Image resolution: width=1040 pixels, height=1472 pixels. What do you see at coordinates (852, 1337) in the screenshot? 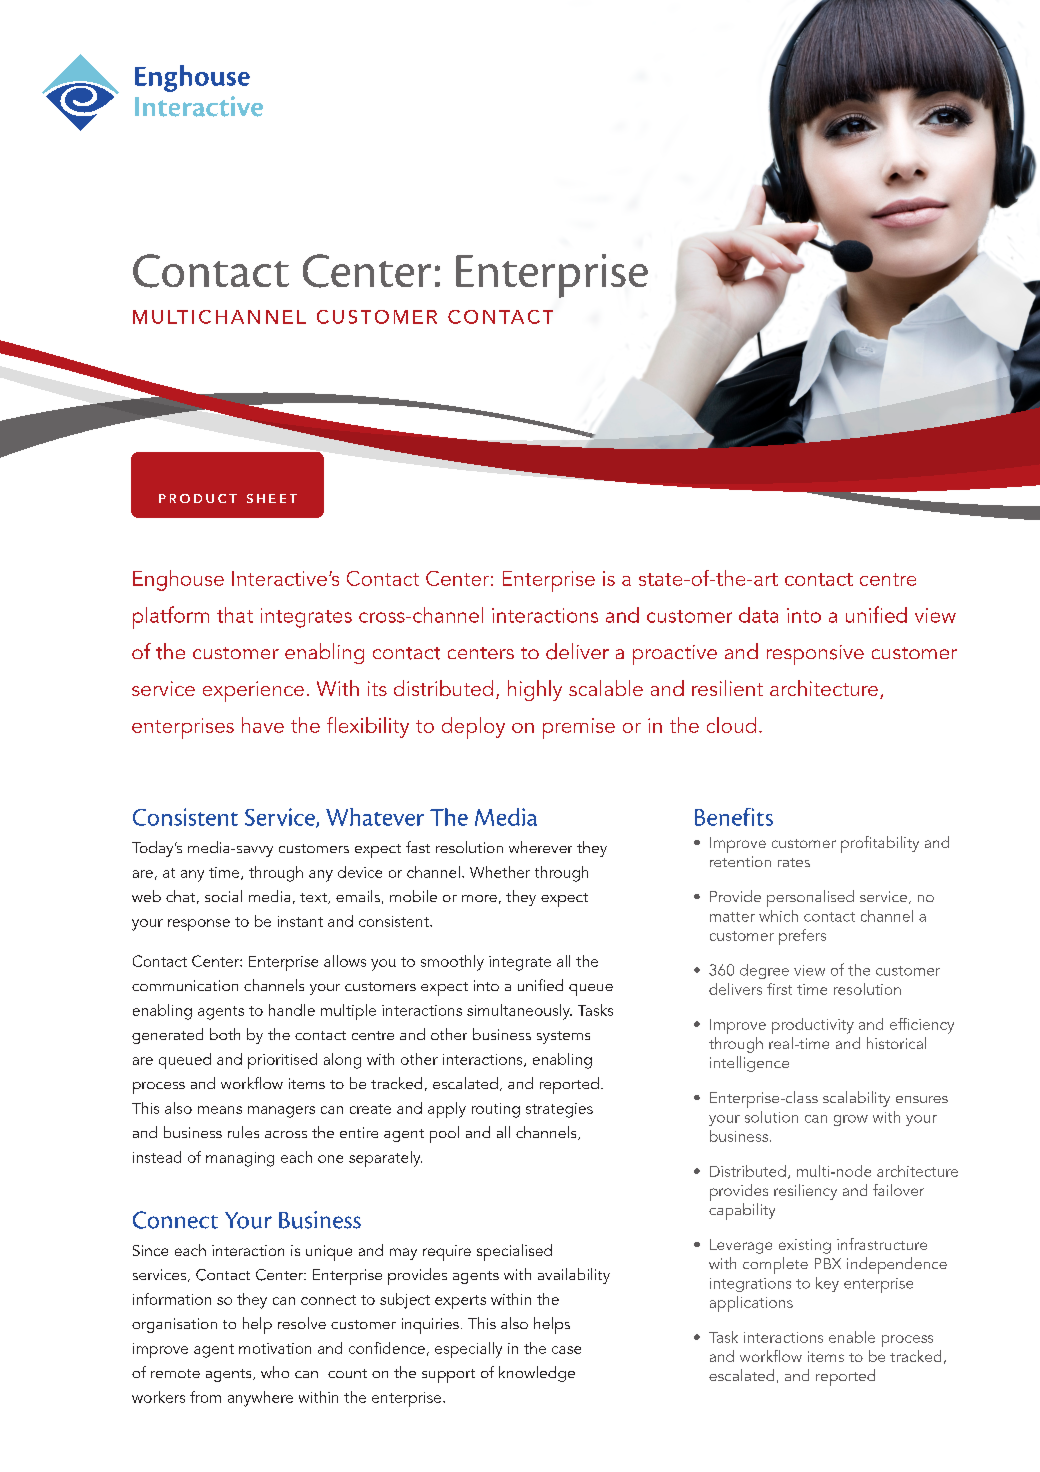
I see `enable` at bounding box center [852, 1337].
